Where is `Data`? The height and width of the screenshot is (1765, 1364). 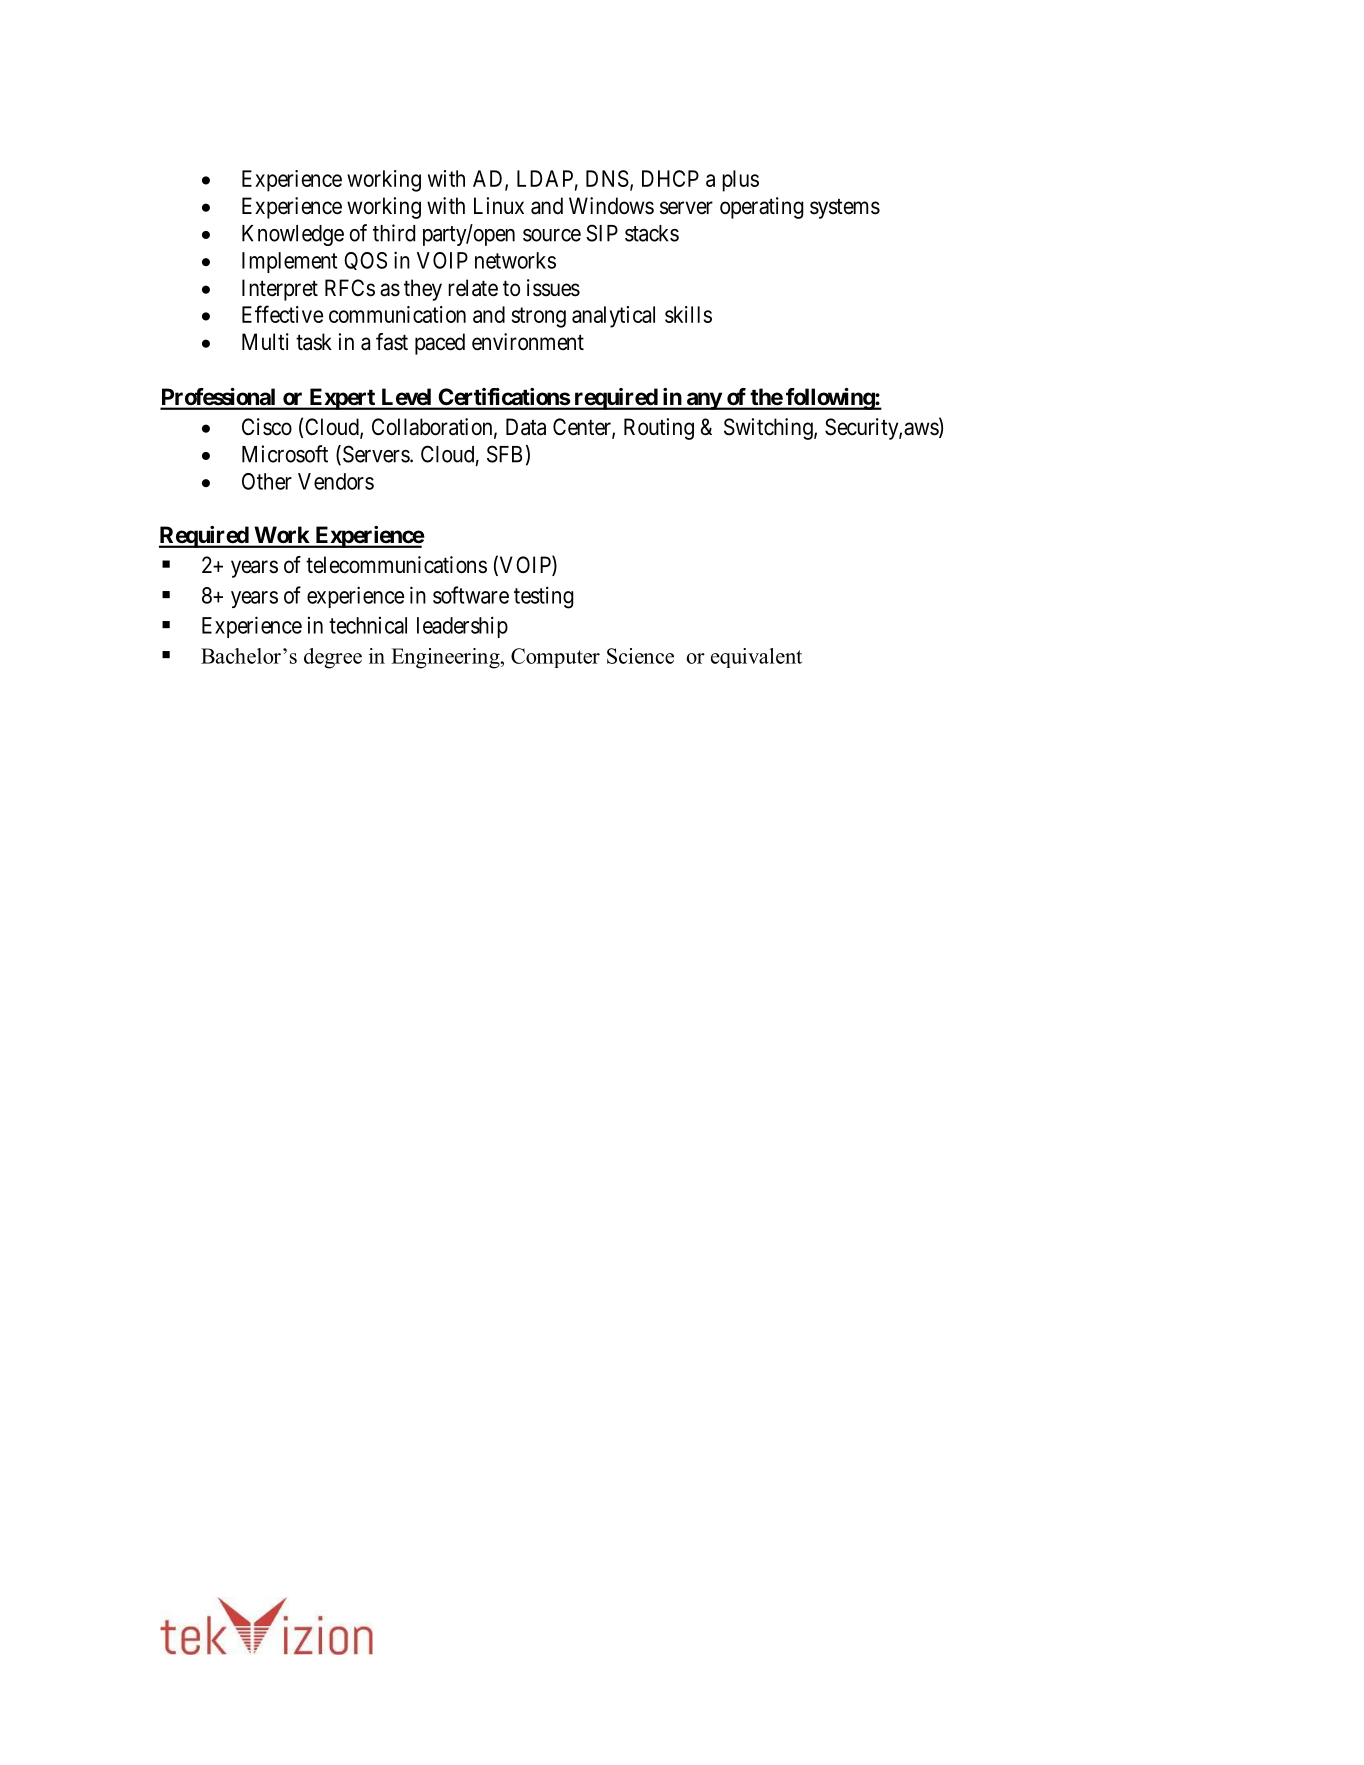
Data is located at coordinates (526, 427).
